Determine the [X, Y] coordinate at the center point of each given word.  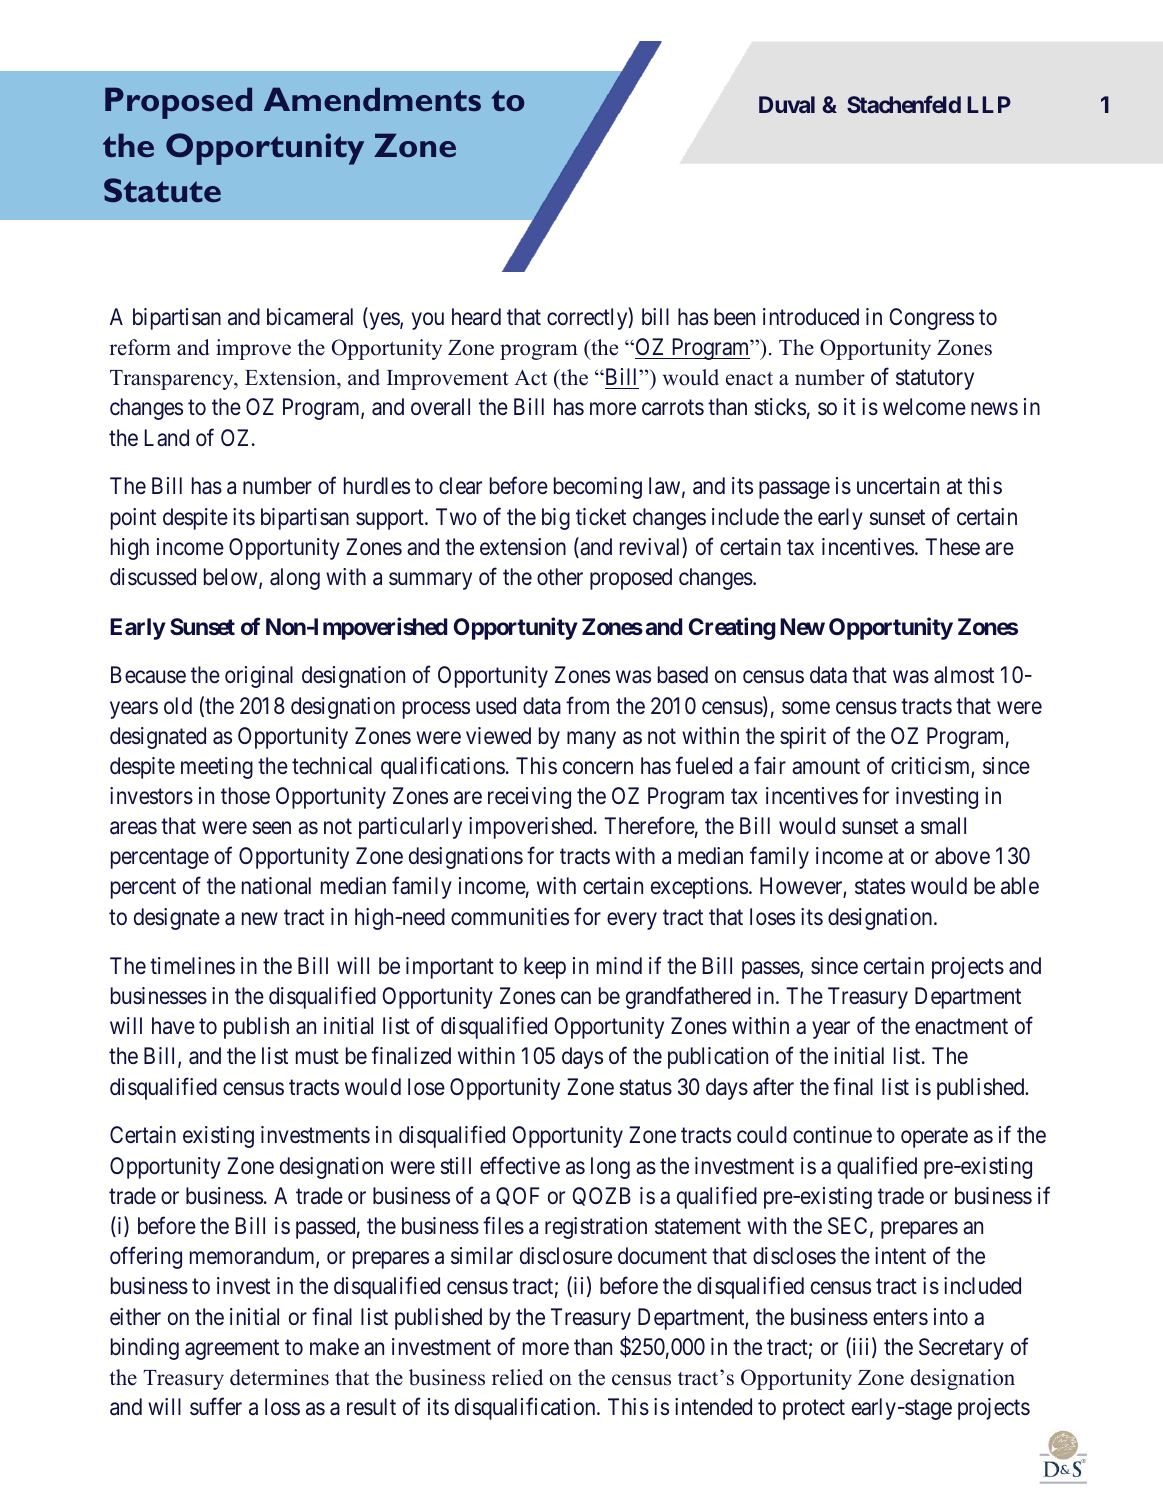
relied [517, 1377]
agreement [232, 1349]
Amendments [372, 99]
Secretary [961, 1349]
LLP [989, 104]
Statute [162, 190]
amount [826, 767]
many [591, 740]
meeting [217, 768]
